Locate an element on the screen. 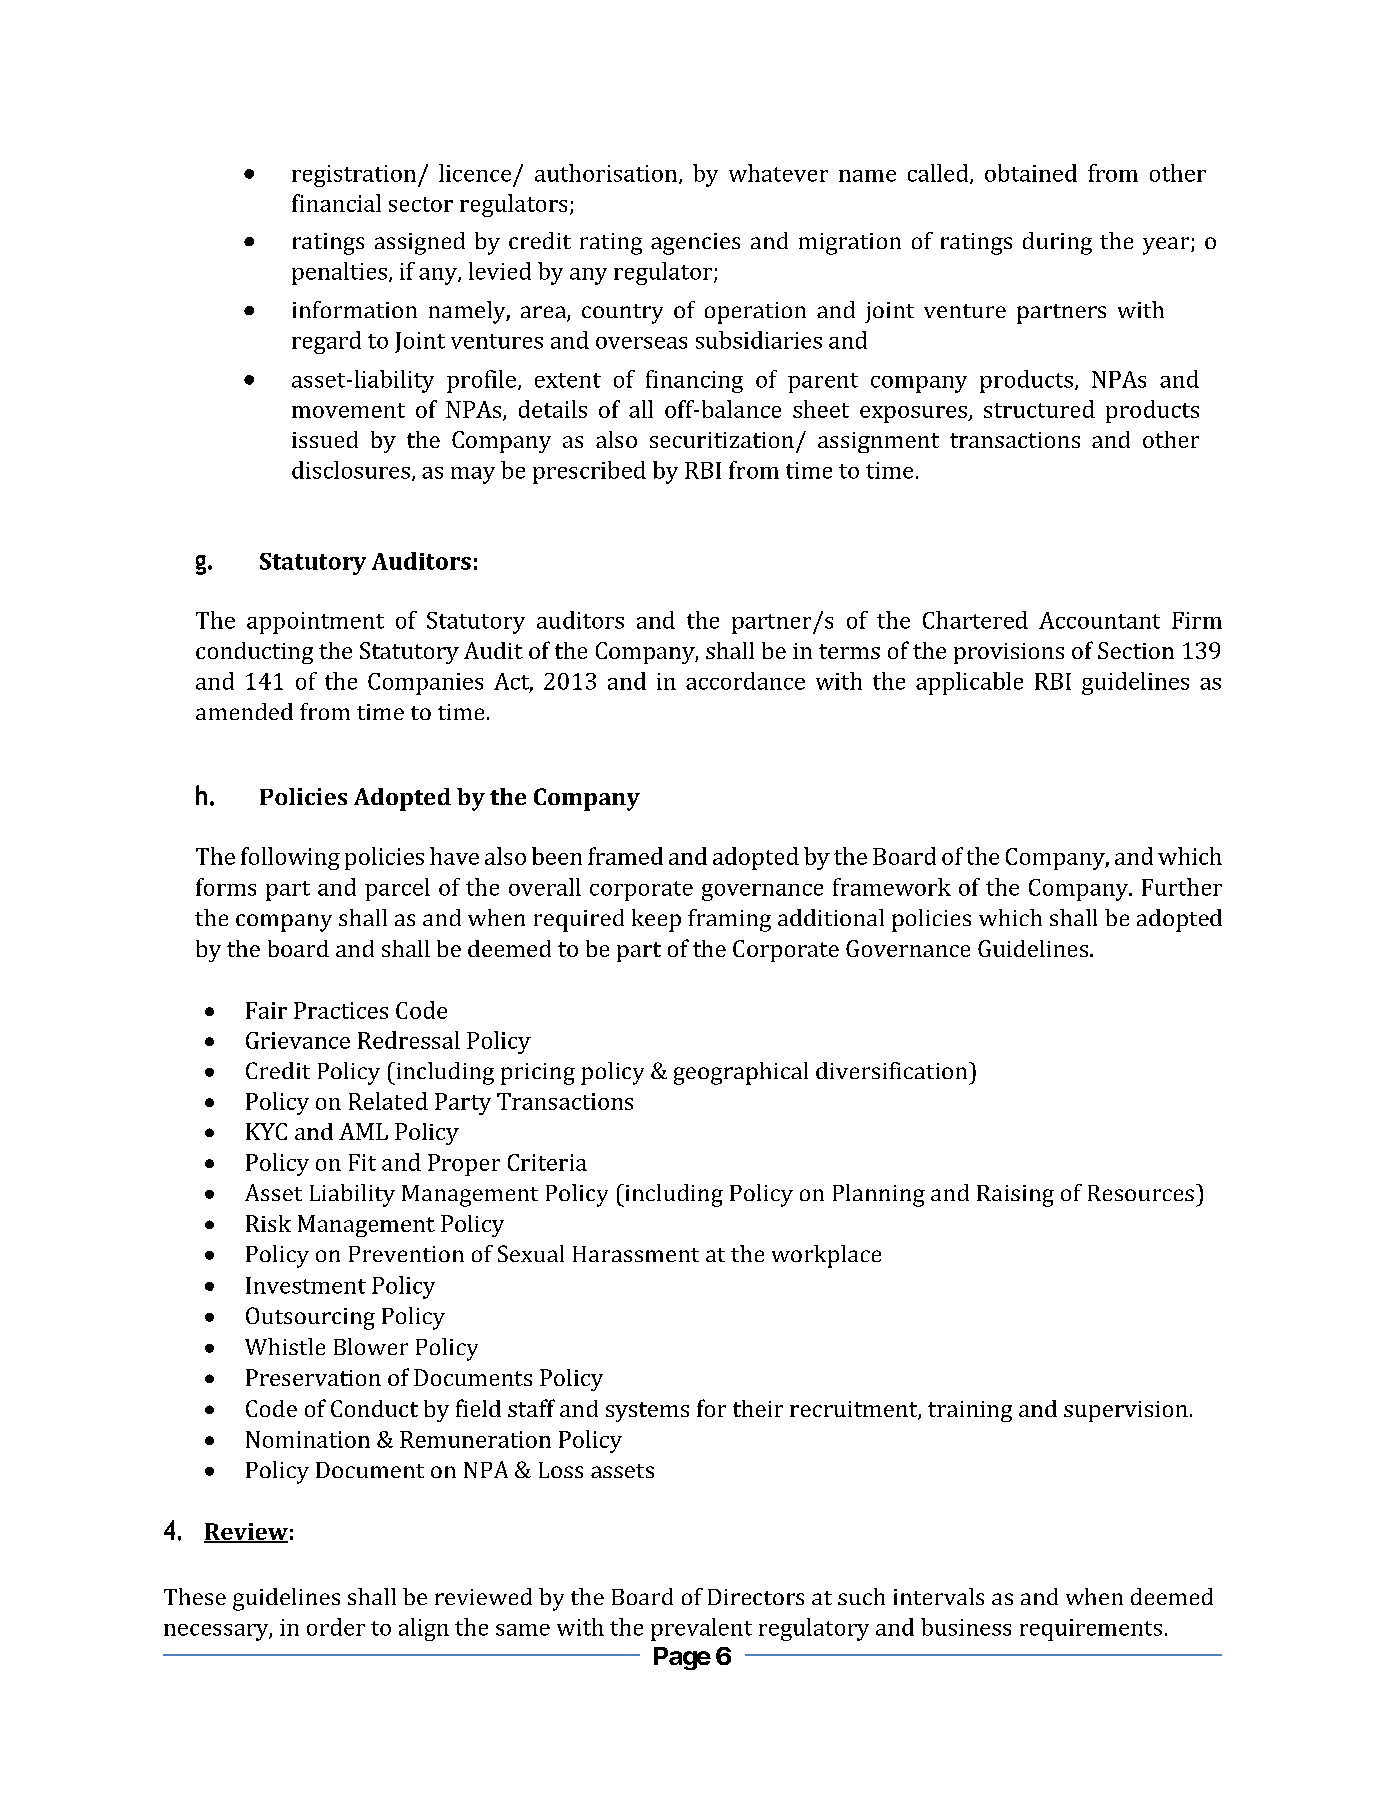 Image resolution: width=1385 pixels, height=1793 pixels. Outsourcing is located at coordinates (310, 1318).
